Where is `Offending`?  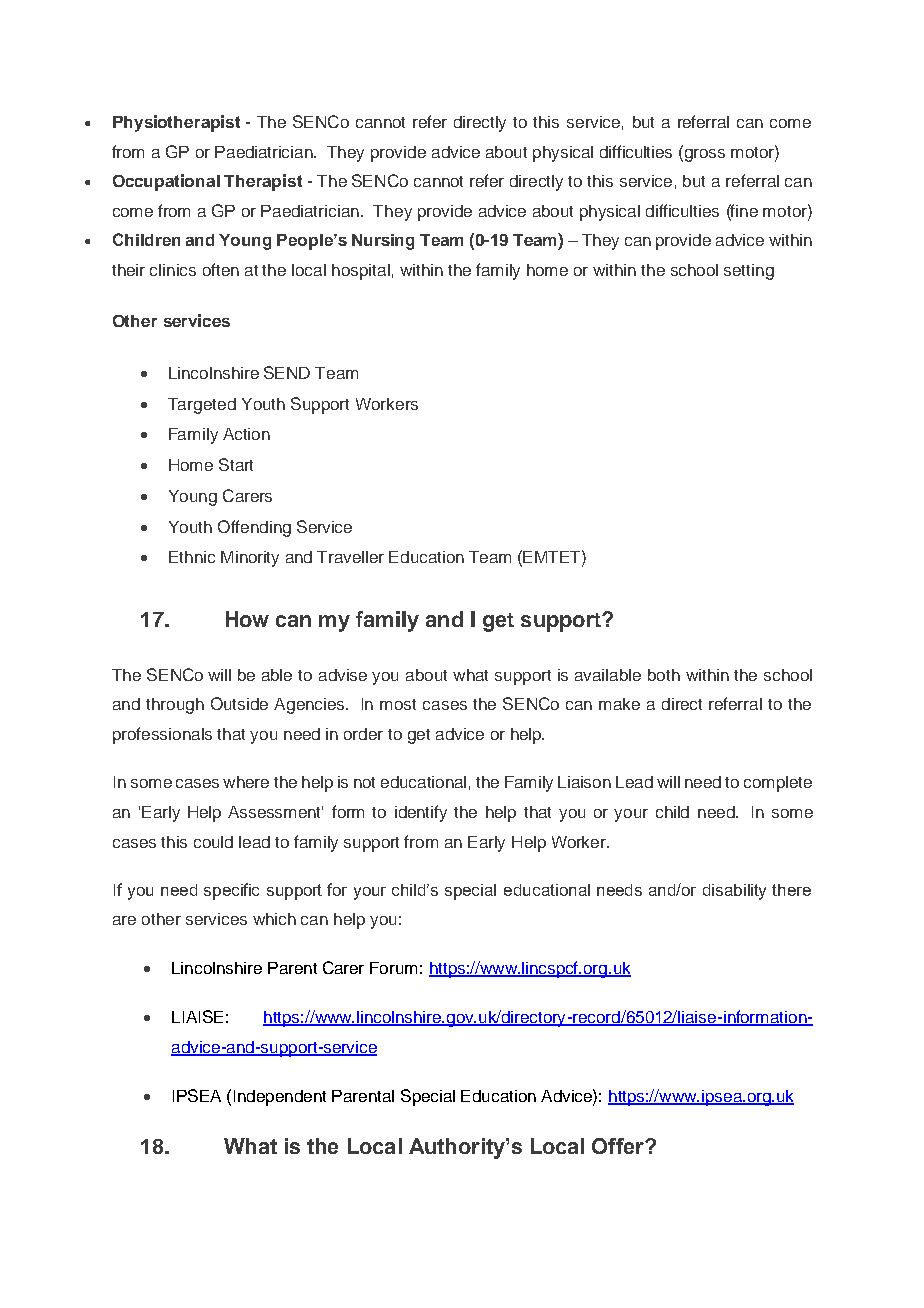 Offending is located at coordinates (254, 528).
